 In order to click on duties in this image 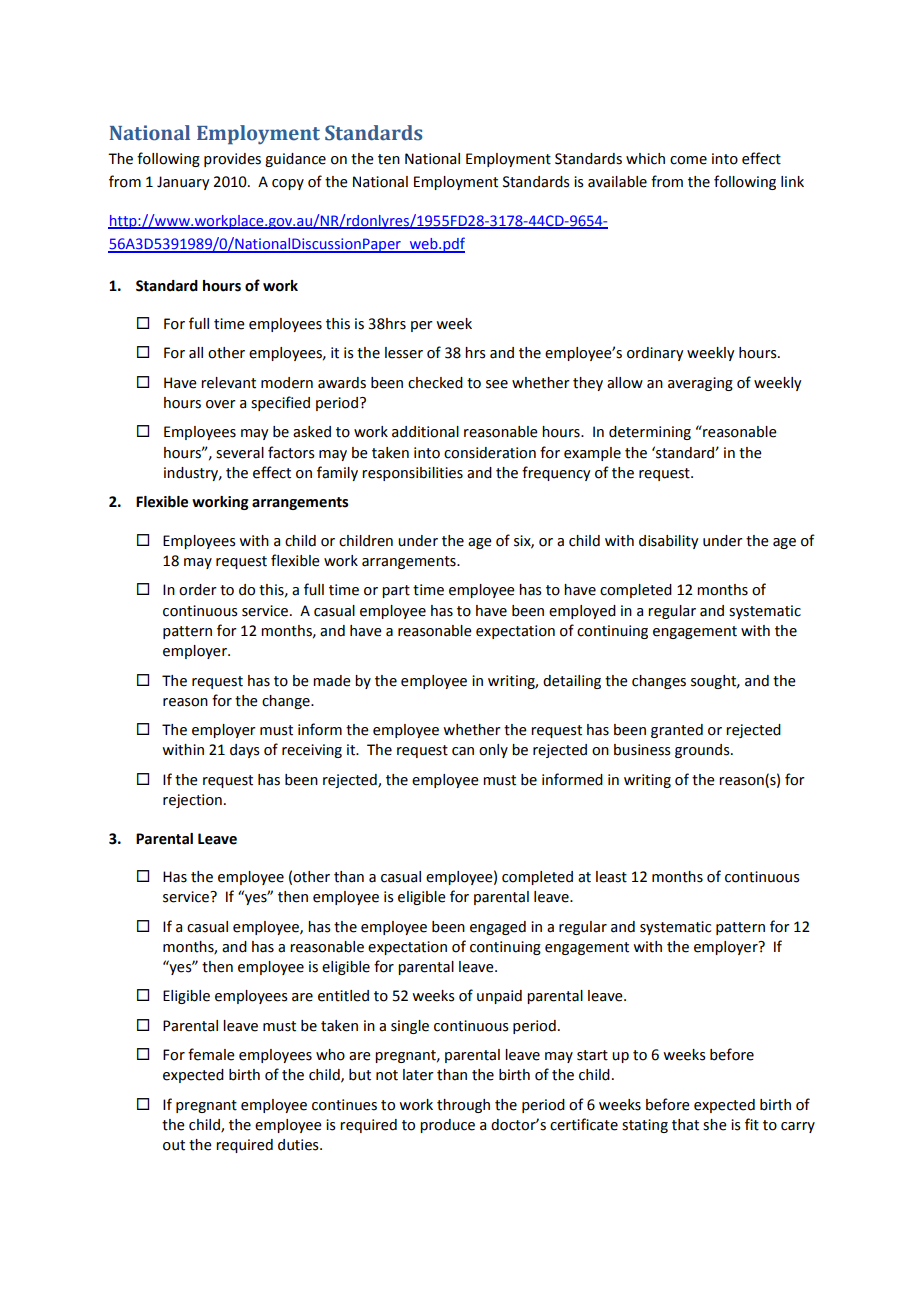, I will do `click(299, 1145)`.
